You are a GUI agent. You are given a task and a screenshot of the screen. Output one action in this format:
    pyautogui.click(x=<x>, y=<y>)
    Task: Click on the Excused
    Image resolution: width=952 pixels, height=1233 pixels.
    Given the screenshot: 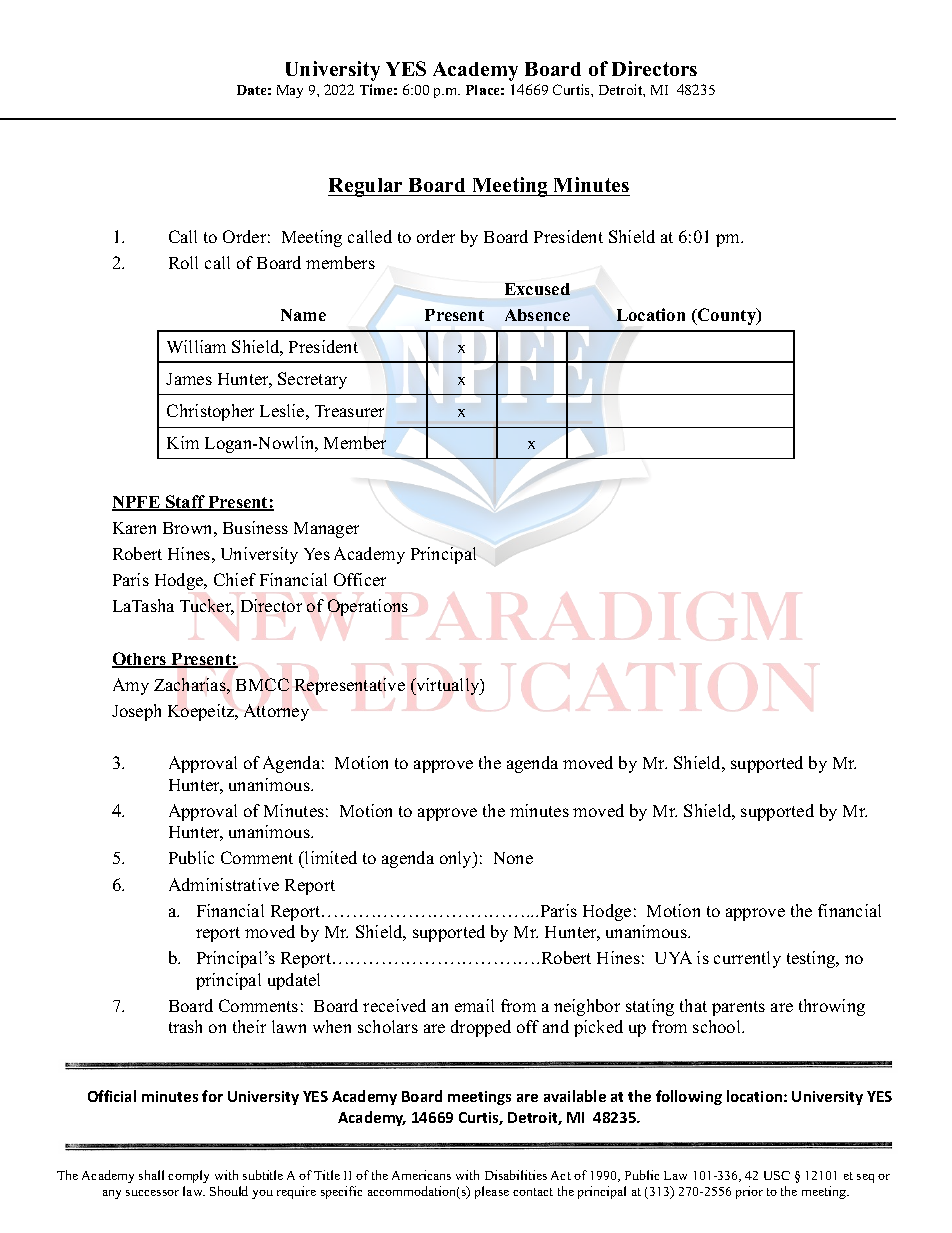 What is the action you would take?
    pyautogui.click(x=537, y=289)
